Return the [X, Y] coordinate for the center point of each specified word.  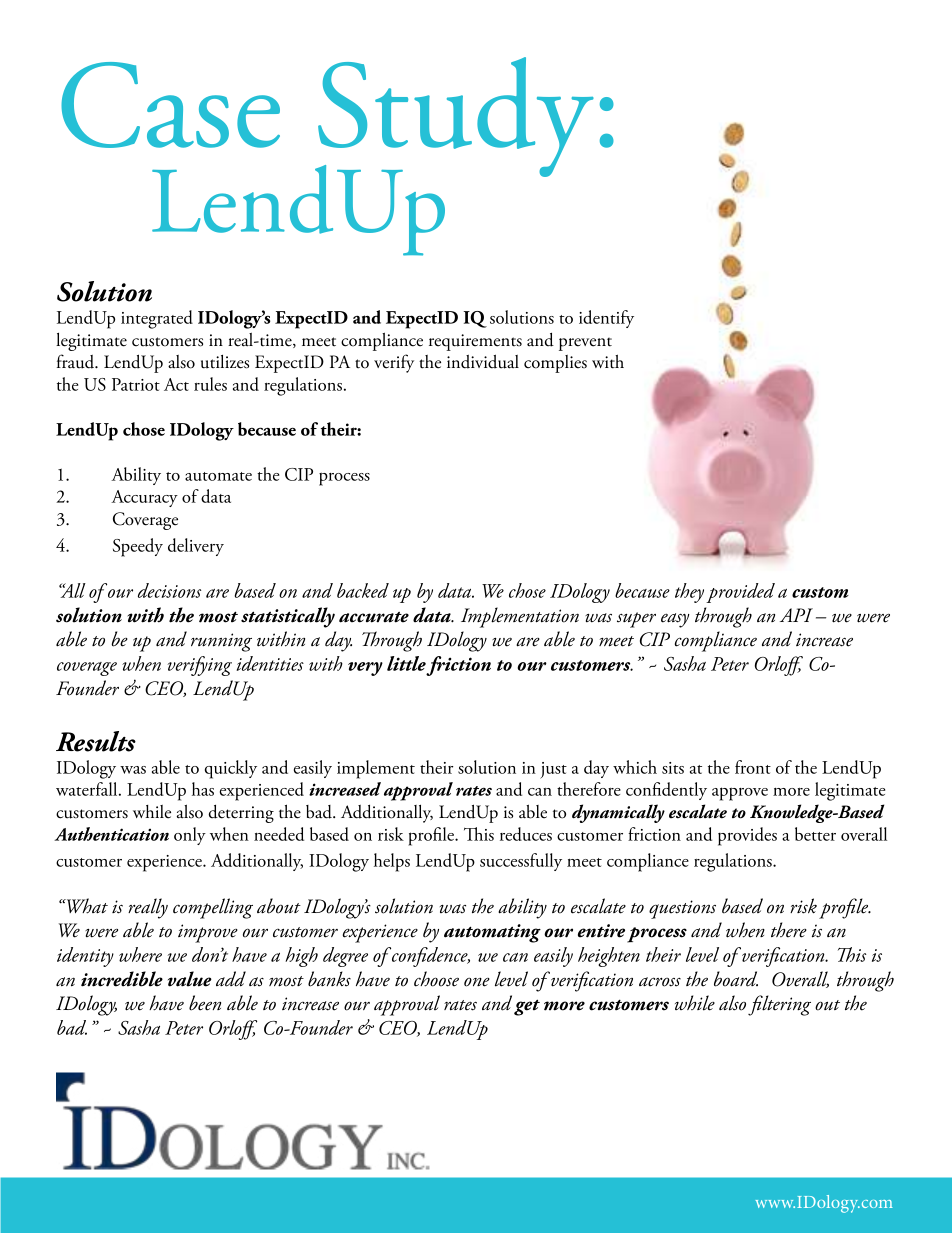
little [406, 663]
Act [176, 384]
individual [483, 361]
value [190, 979]
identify [606, 319]
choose [436, 979]
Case [170, 105]
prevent [585, 344]
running [221, 642]
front [753, 767]
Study [455, 118]
